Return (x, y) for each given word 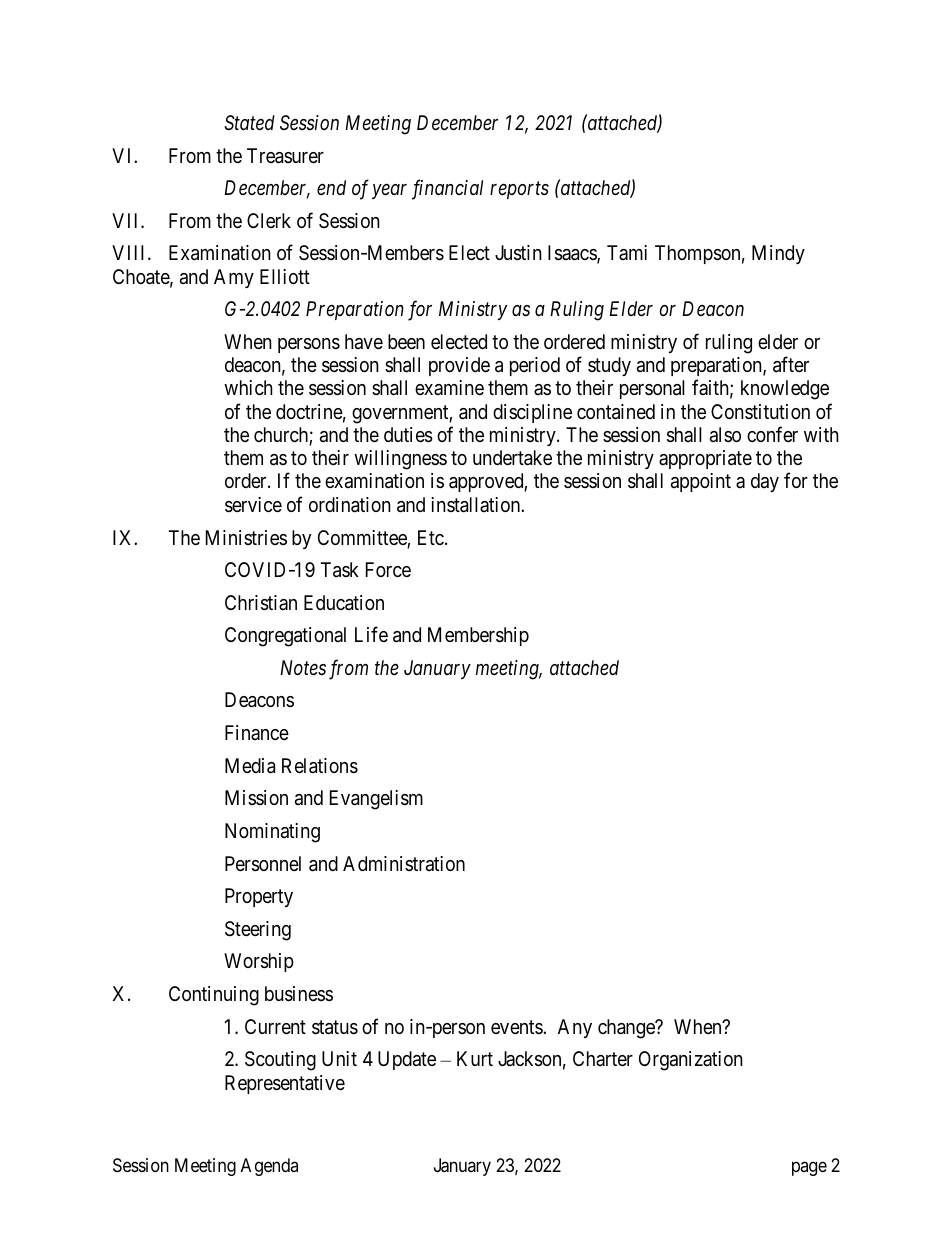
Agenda (269, 1167)
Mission (256, 797)
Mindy (778, 254)
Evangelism (376, 800)
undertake (512, 458)
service (253, 505)
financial (447, 189)
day (765, 482)
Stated (249, 123)
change (627, 1029)
